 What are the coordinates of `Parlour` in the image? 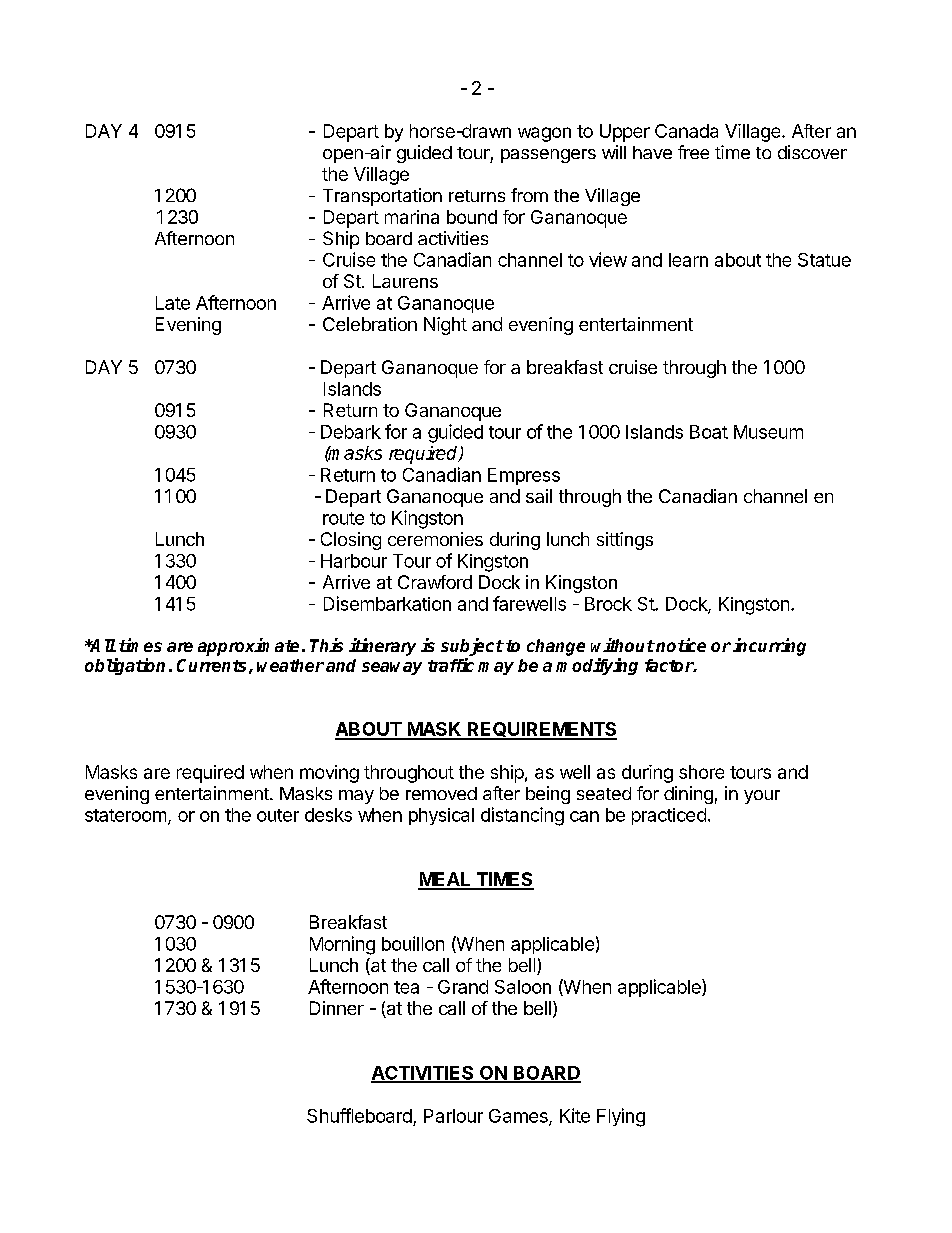 It's located at (453, 1116).
